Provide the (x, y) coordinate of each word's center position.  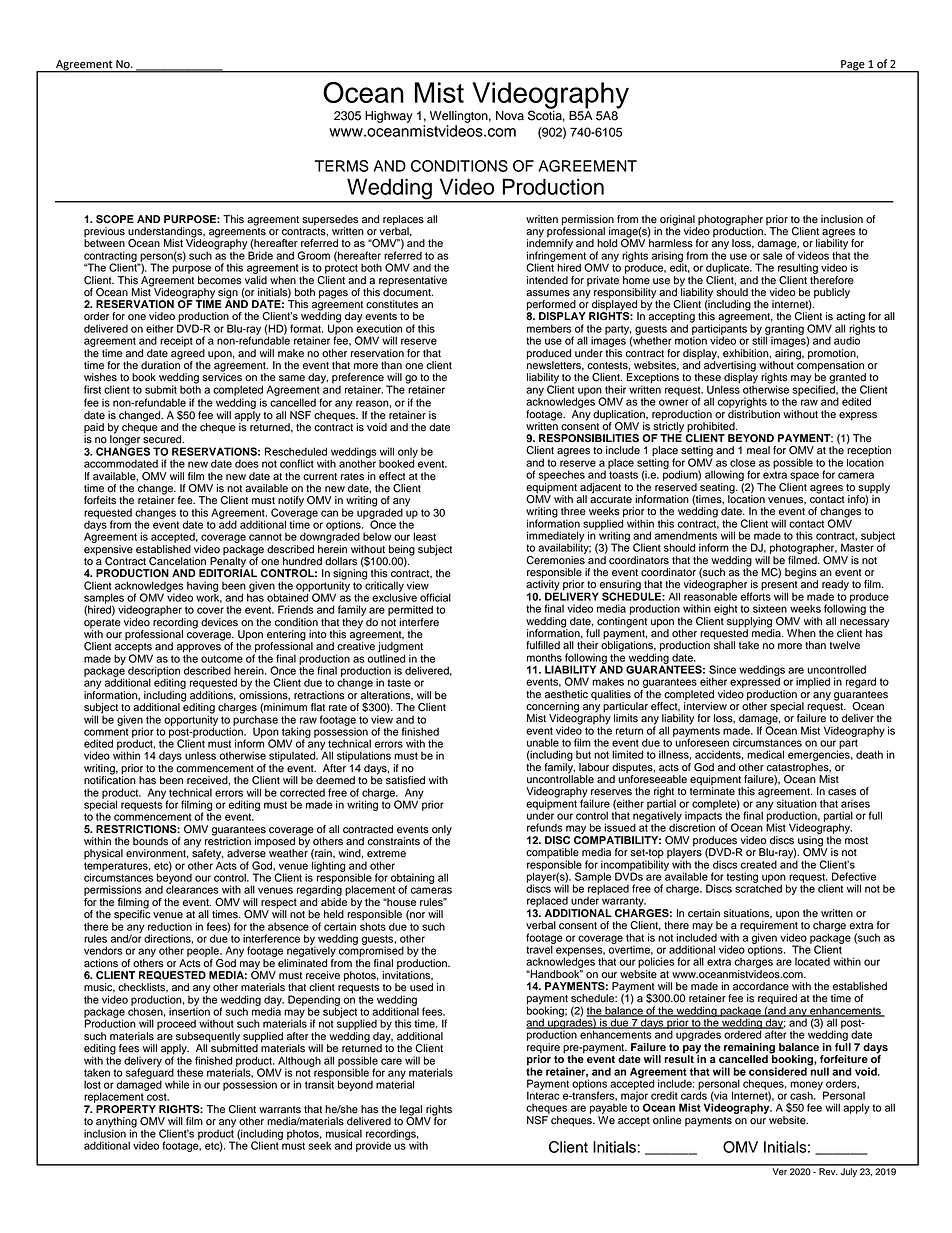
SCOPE (115, 219)
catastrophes (799, 769)
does (247, 463)
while (177, 1084)
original (678, 221)
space (804, 476)
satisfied (405, 780)
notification (110, 779)
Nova (510, 116)
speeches (561, 475)
